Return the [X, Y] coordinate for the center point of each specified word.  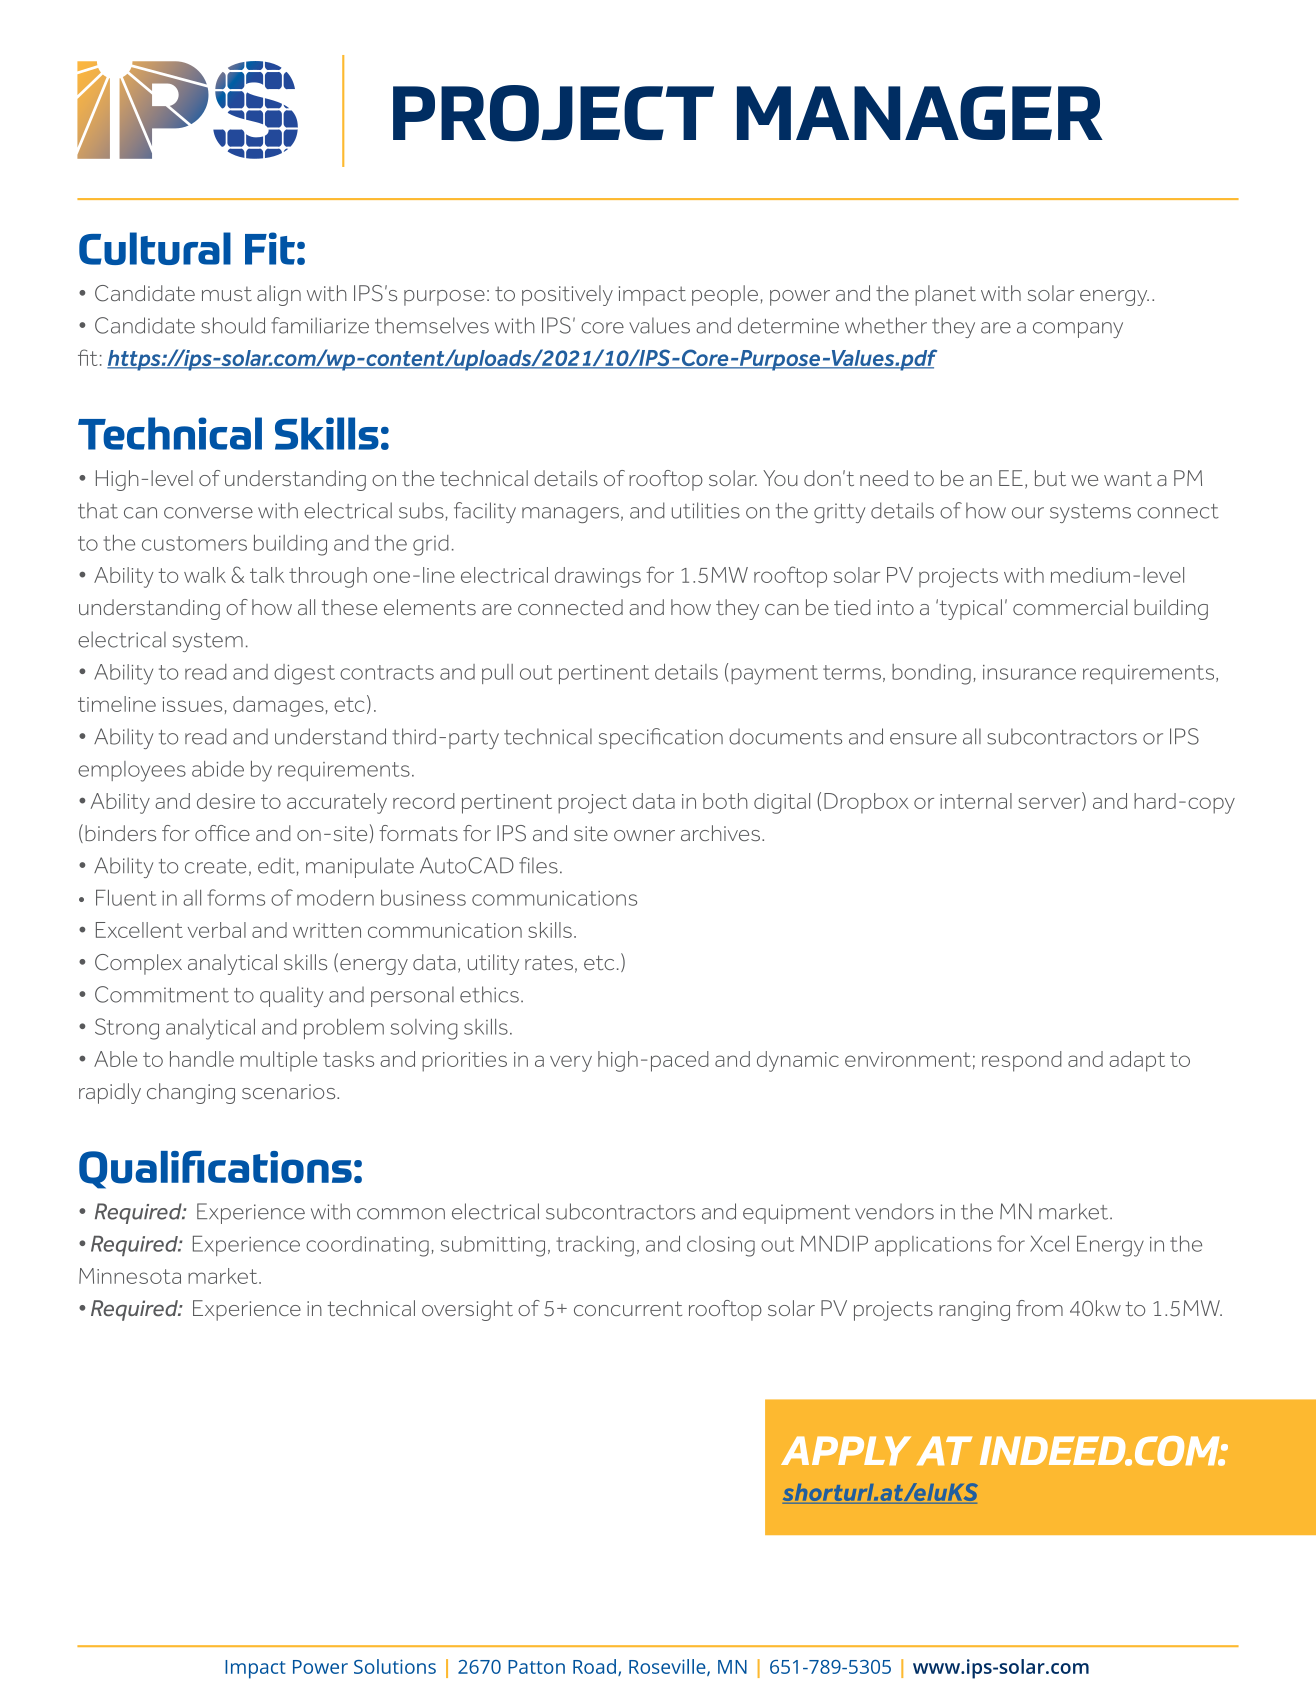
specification [661, 738]
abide [218, 769]
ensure [923, 739]
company [1078, 330]
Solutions [395, 1666]
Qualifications [215, 1170]
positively [567, 295]
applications [933, 1246]
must [227, 293]
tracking [595, 1246]
